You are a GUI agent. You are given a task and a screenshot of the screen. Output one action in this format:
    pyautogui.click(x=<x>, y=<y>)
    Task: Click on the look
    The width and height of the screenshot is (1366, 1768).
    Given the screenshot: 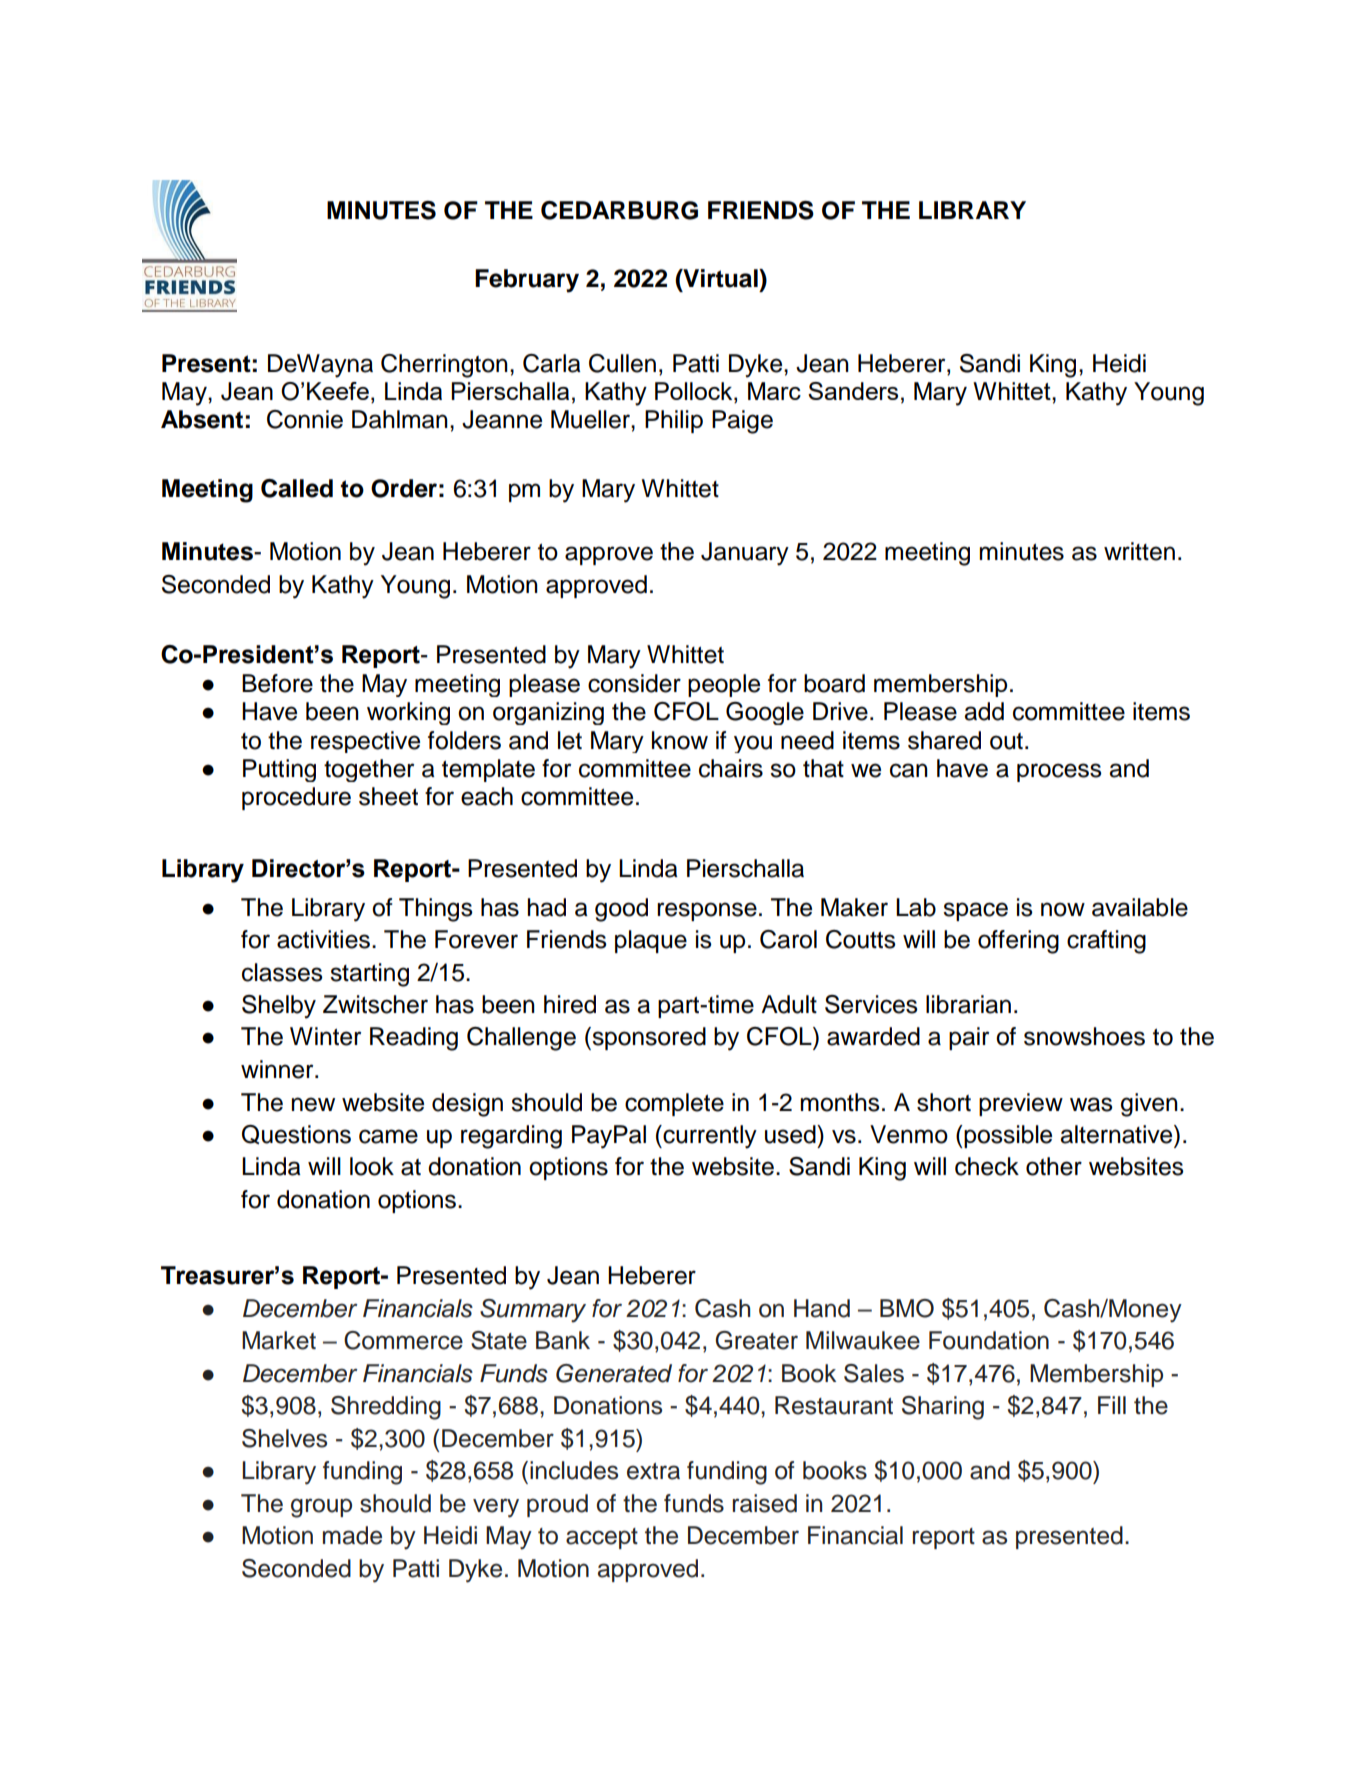 What is the action you would take?
    pyautogui.click(x=372, y=1166)
